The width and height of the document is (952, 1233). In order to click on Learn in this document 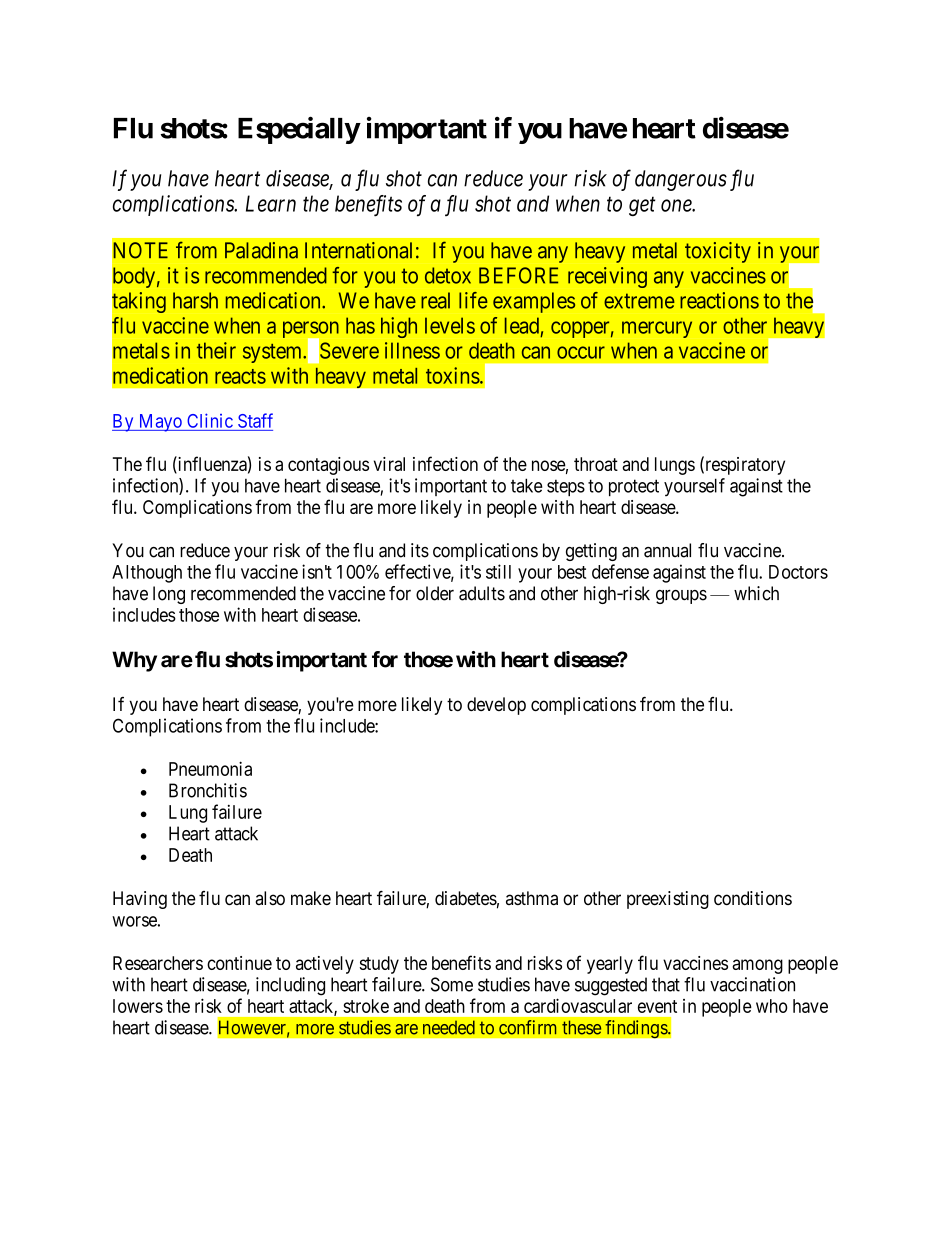, I will do `click(271, 203)`.
